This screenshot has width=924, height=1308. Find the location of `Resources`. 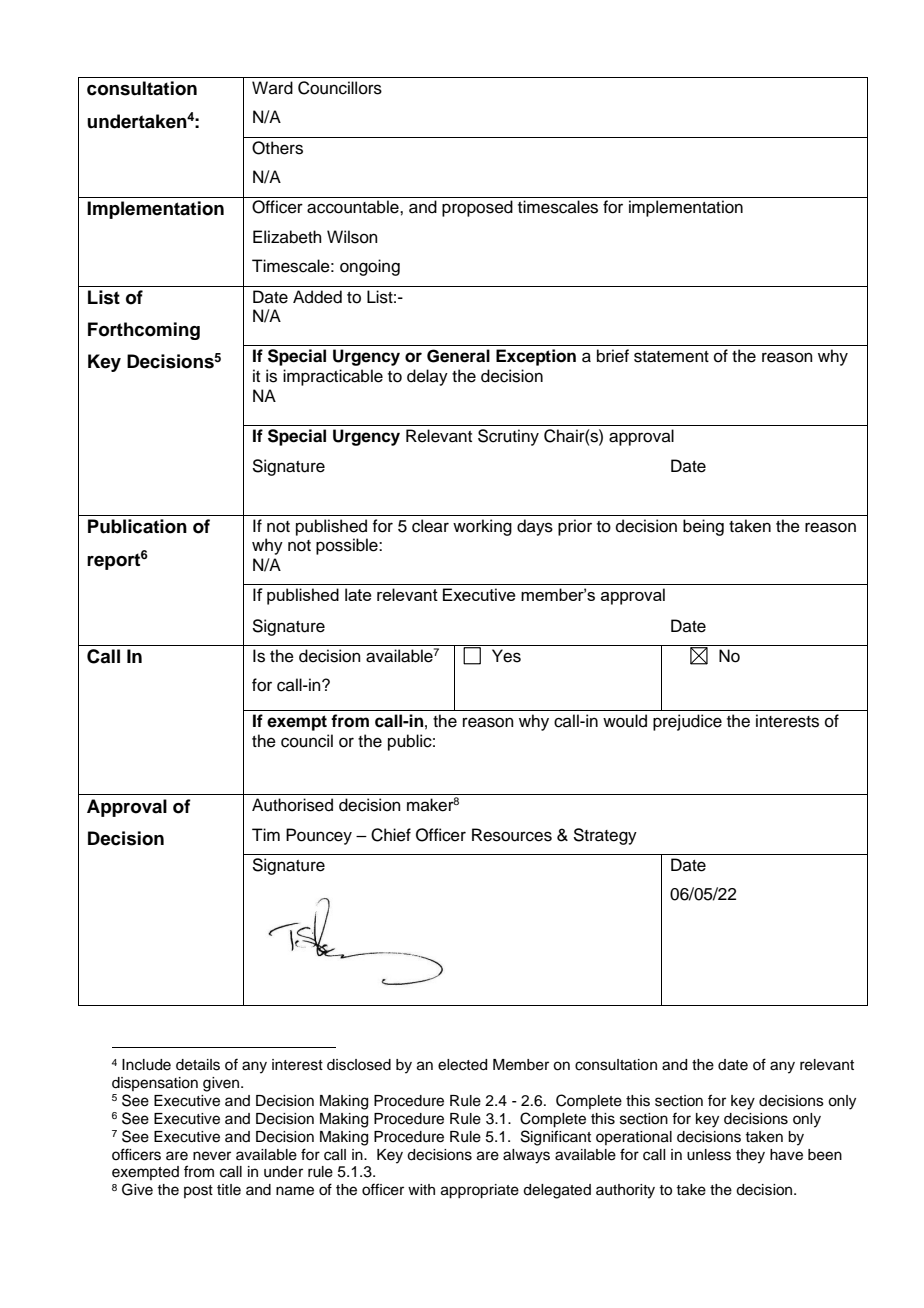

Resources is located at coordinates (512, 835).
